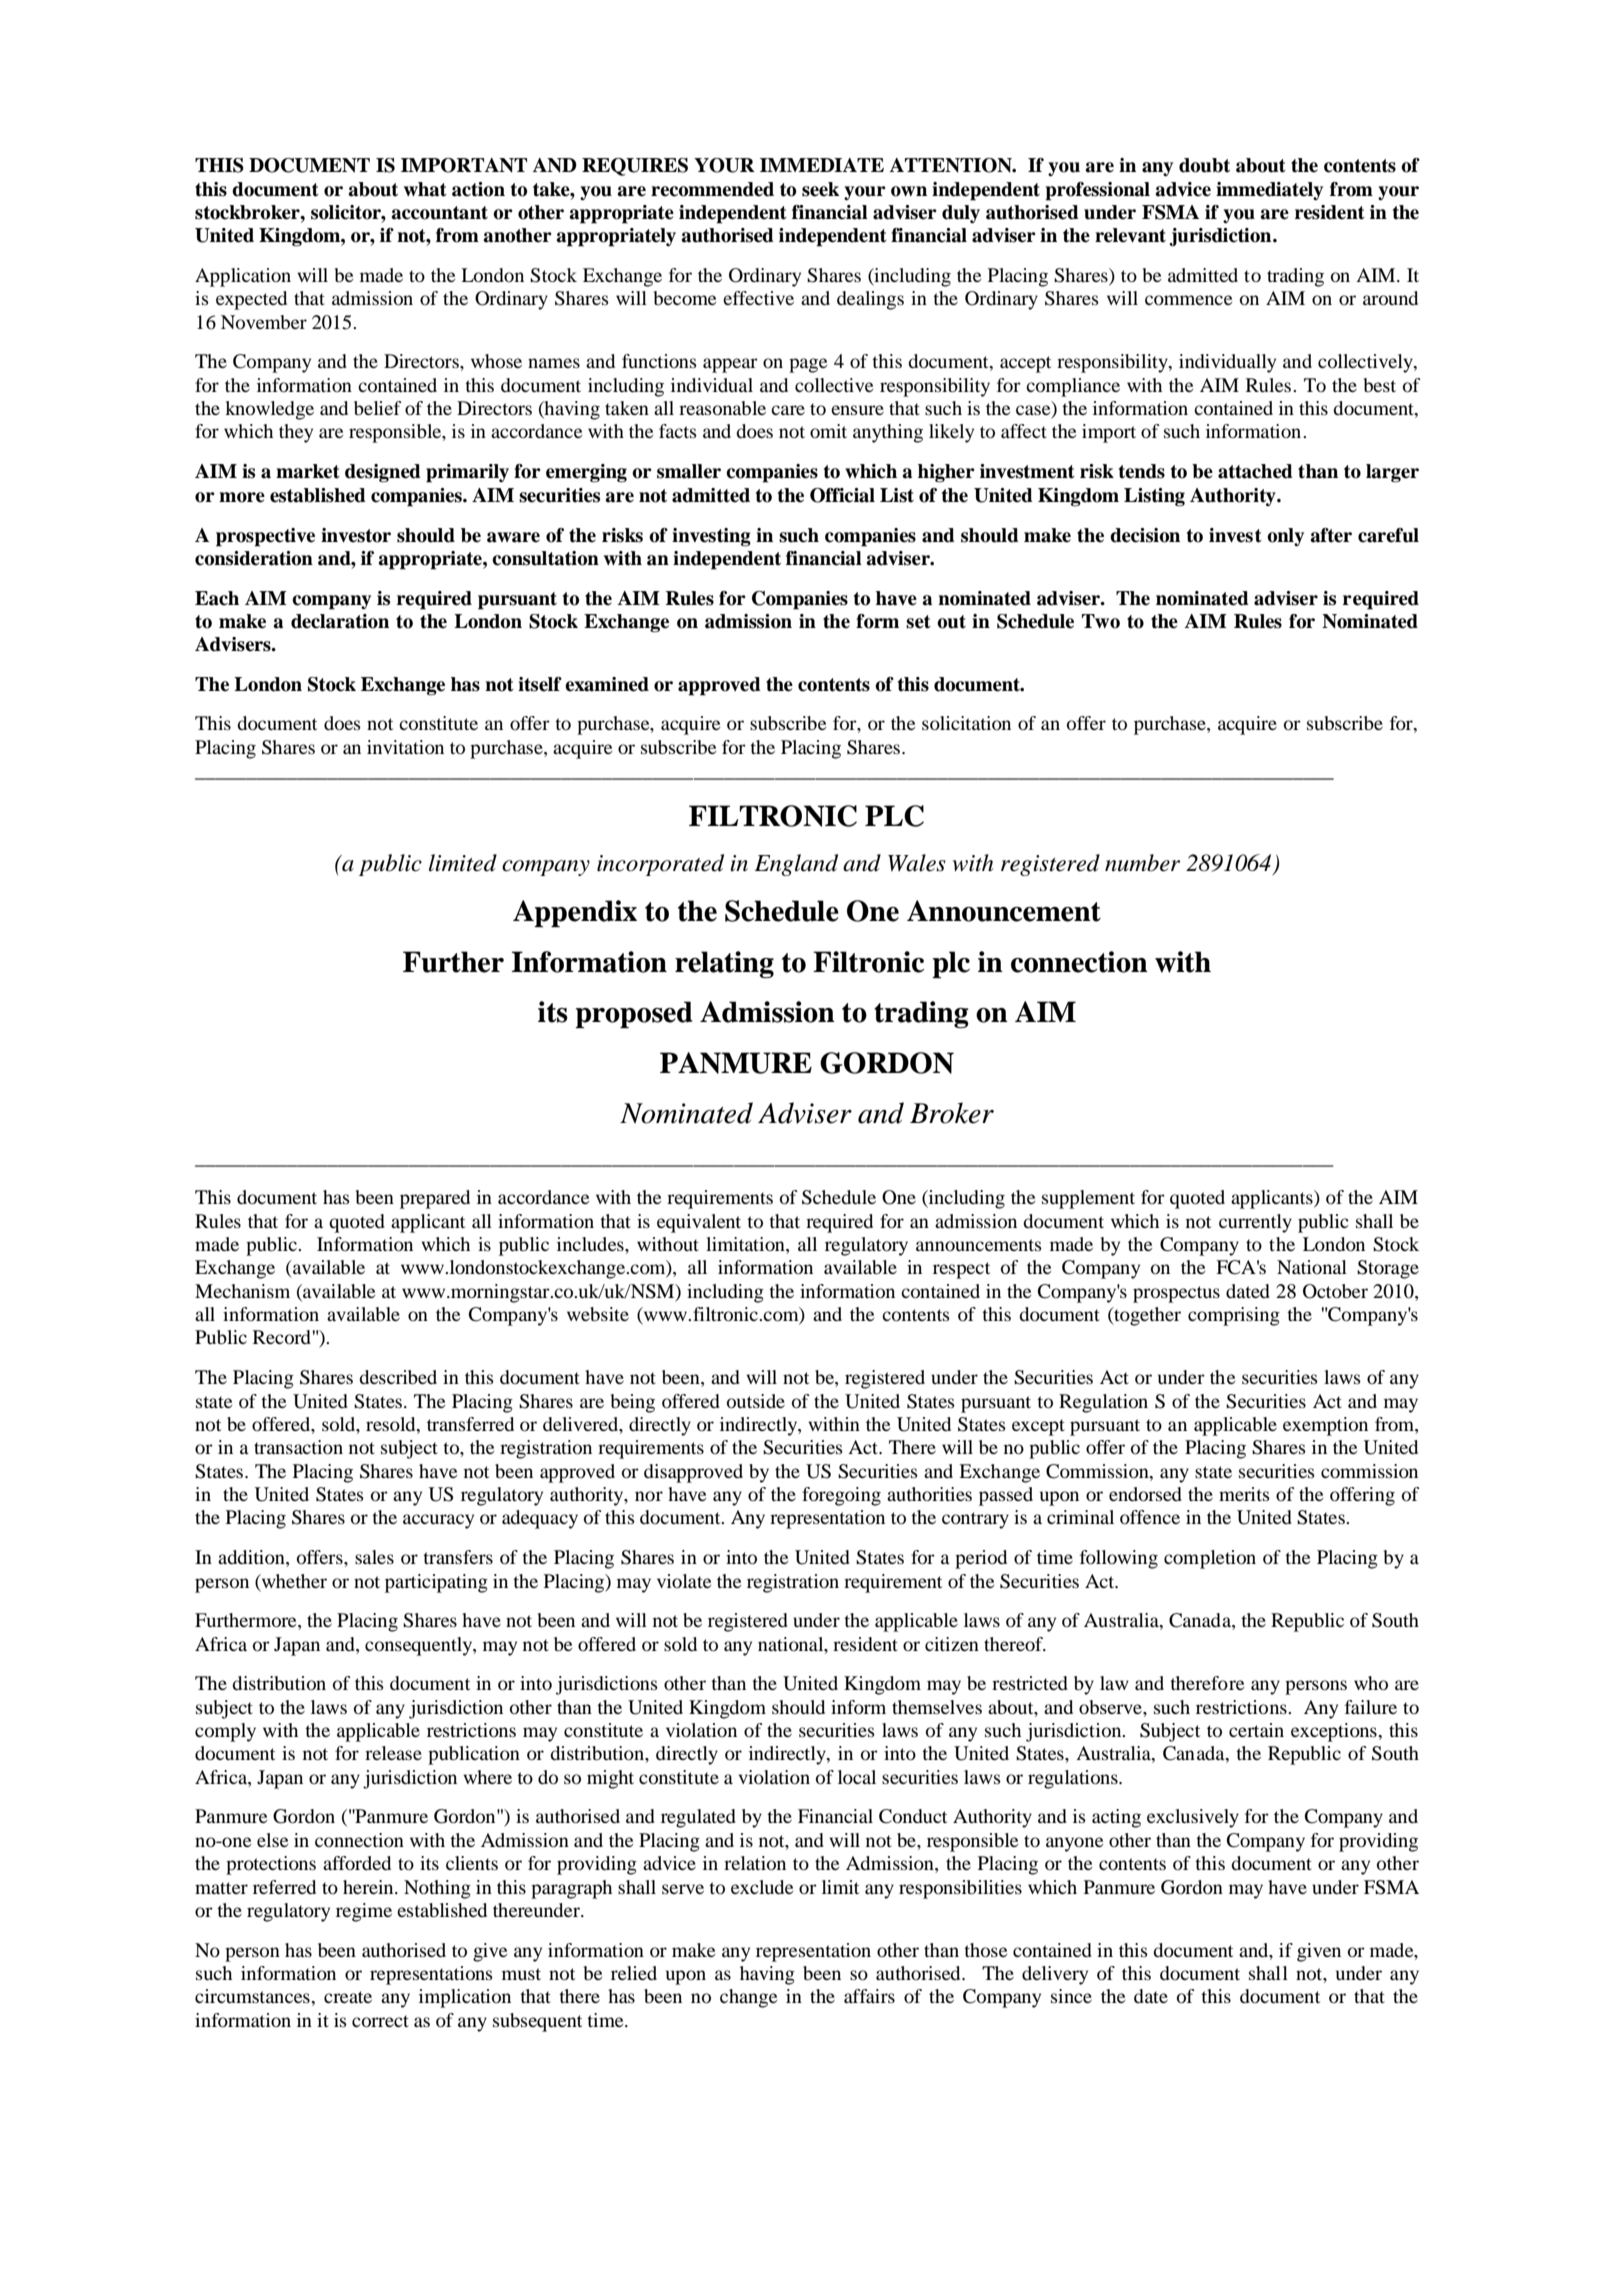  Describe the element at coordinates (841, 1496) in the page. I see `foregoing` at that location.
